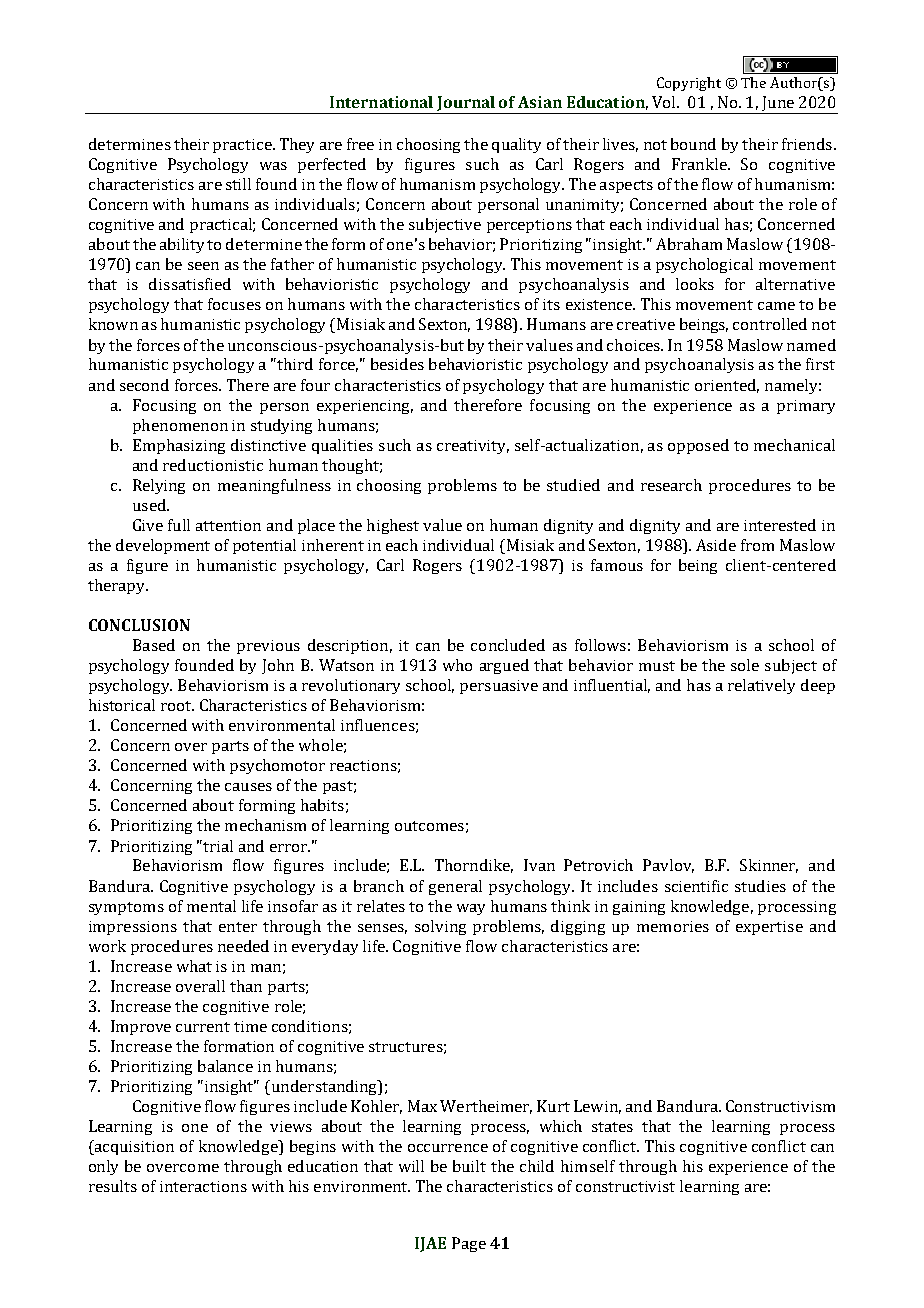 The image size is (924, 1308). Describe the element at coordinates (203, 1186) in the image. I see `interactions` at that location.
